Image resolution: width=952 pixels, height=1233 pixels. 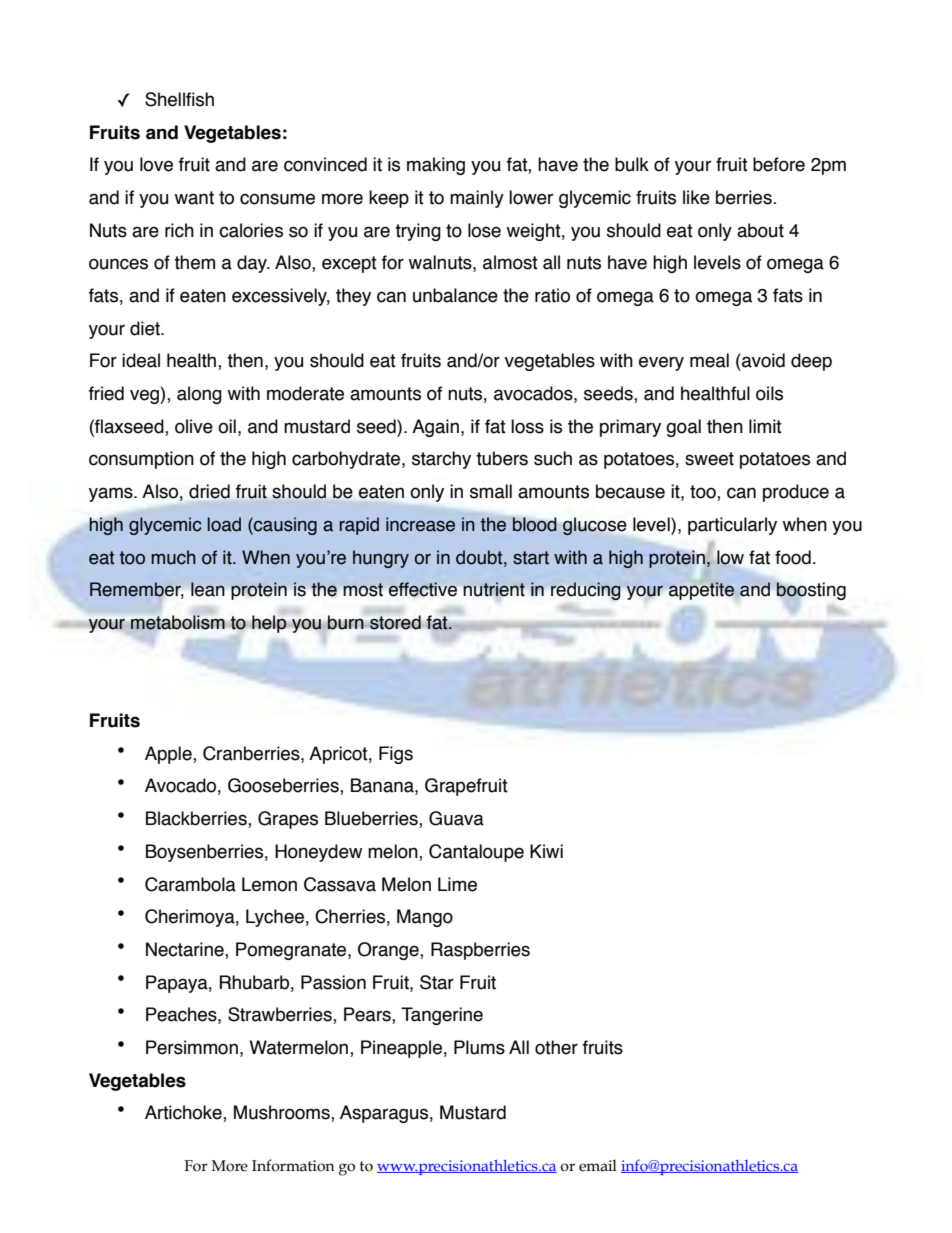 What do you see at coordinates (457, 884) in the page?
I see `Lime` at bounding box center [457, 884].
